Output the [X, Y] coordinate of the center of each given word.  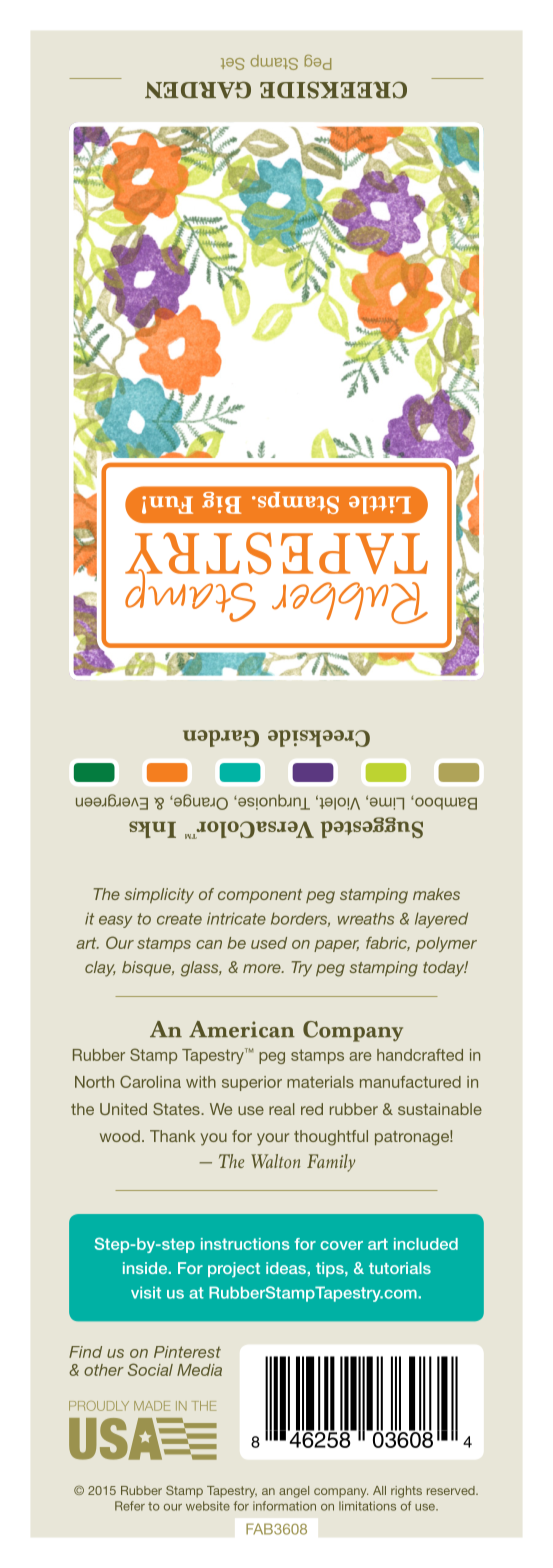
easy [116, 922]
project [234, 1270]
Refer [130, 1506]
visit [146, 1292]
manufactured [410, 1082]
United [123, 1109]
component [260, 896]
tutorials [400, 1268]
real [282, 1109]
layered [441, 920]
